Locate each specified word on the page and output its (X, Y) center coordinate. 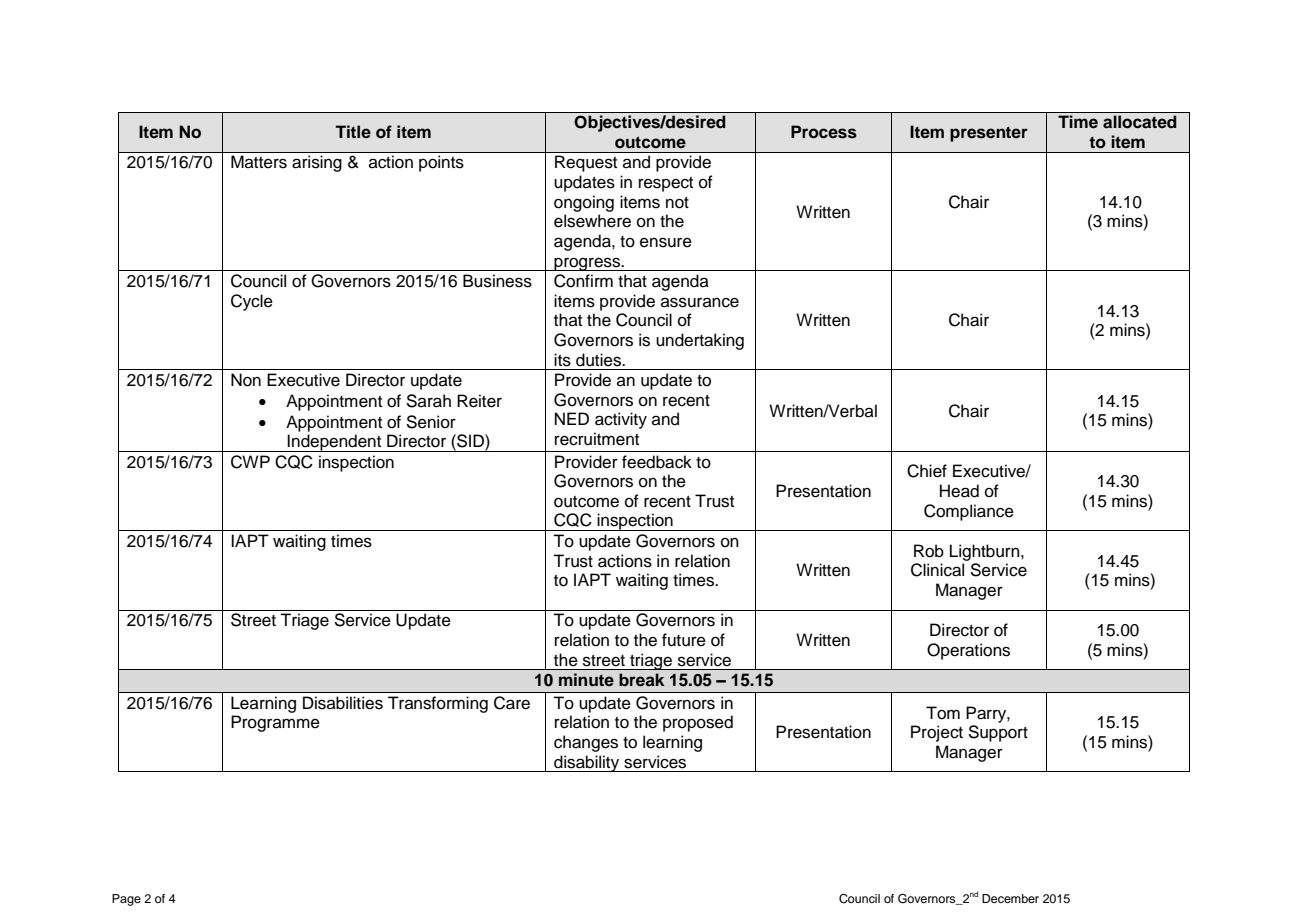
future (684, 640)
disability (587, 763)
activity (621, 420)
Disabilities (343, 703)
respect (666, 184)
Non (246, 380)
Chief (927, 471)
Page (126, 900)
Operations (968, 651)
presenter (989, 134)
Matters (259, 162)
